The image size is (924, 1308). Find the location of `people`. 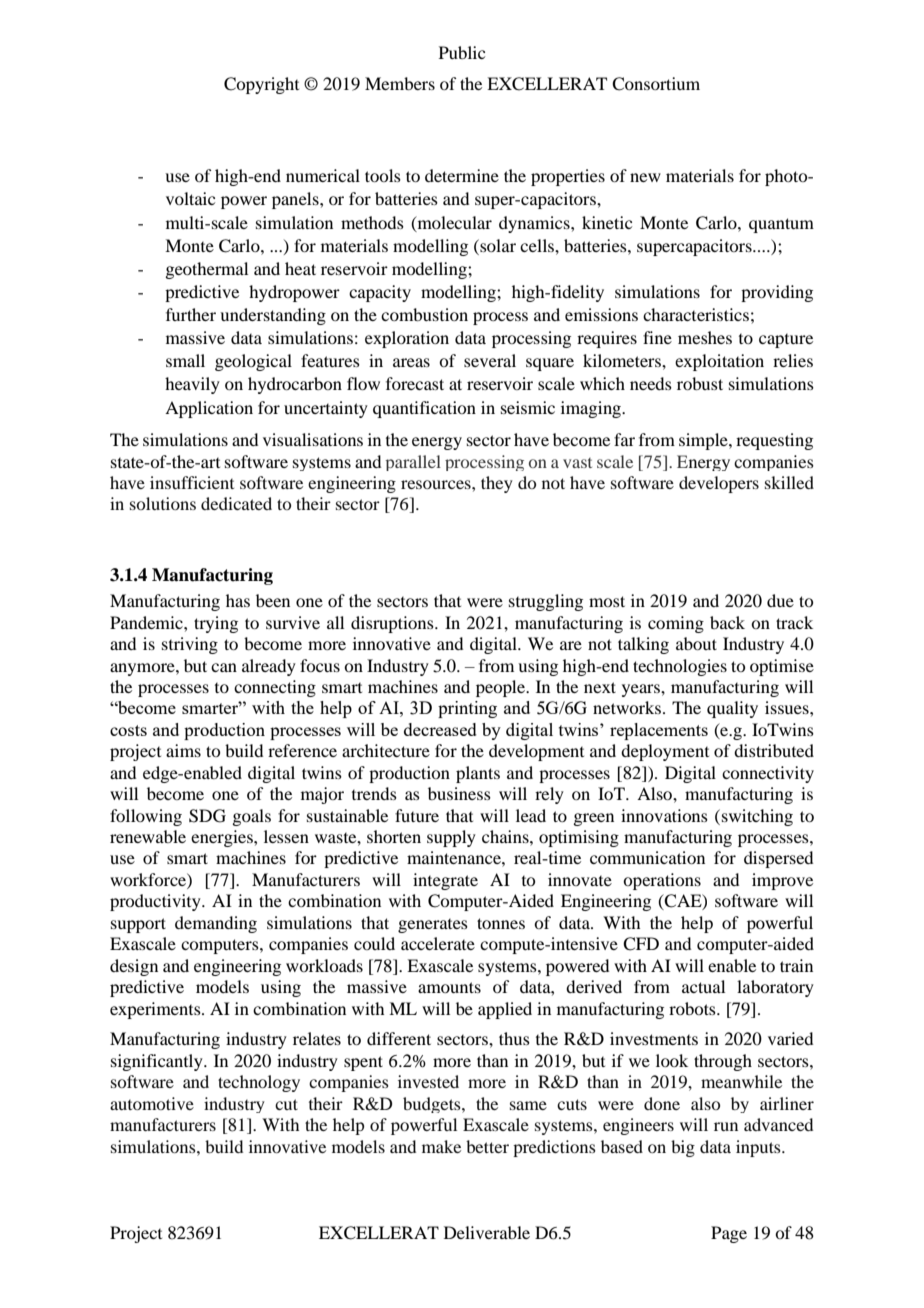

people is located at coordinates (502, 688).
